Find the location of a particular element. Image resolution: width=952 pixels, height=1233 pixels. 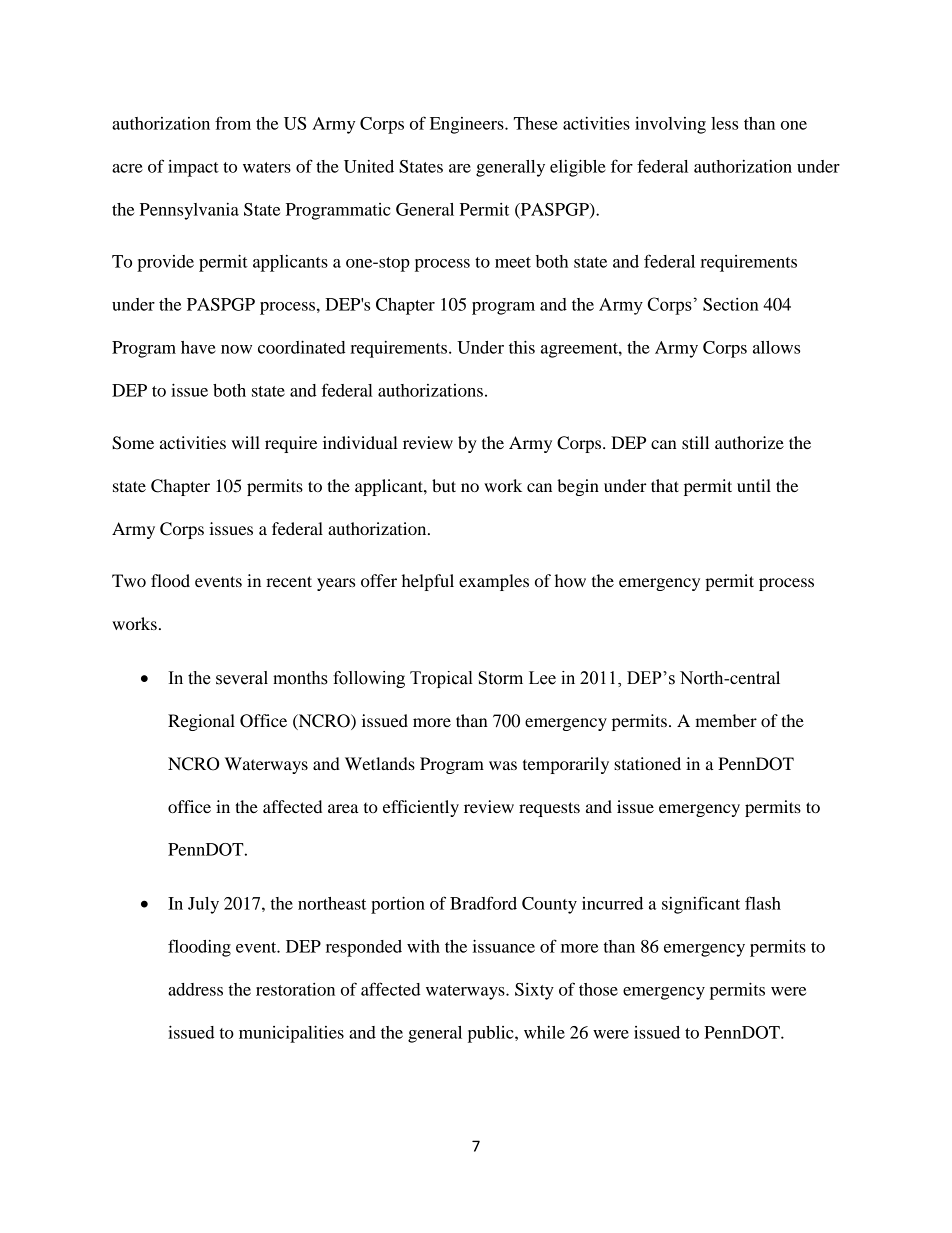

how is located at coordinates (570, 580).
